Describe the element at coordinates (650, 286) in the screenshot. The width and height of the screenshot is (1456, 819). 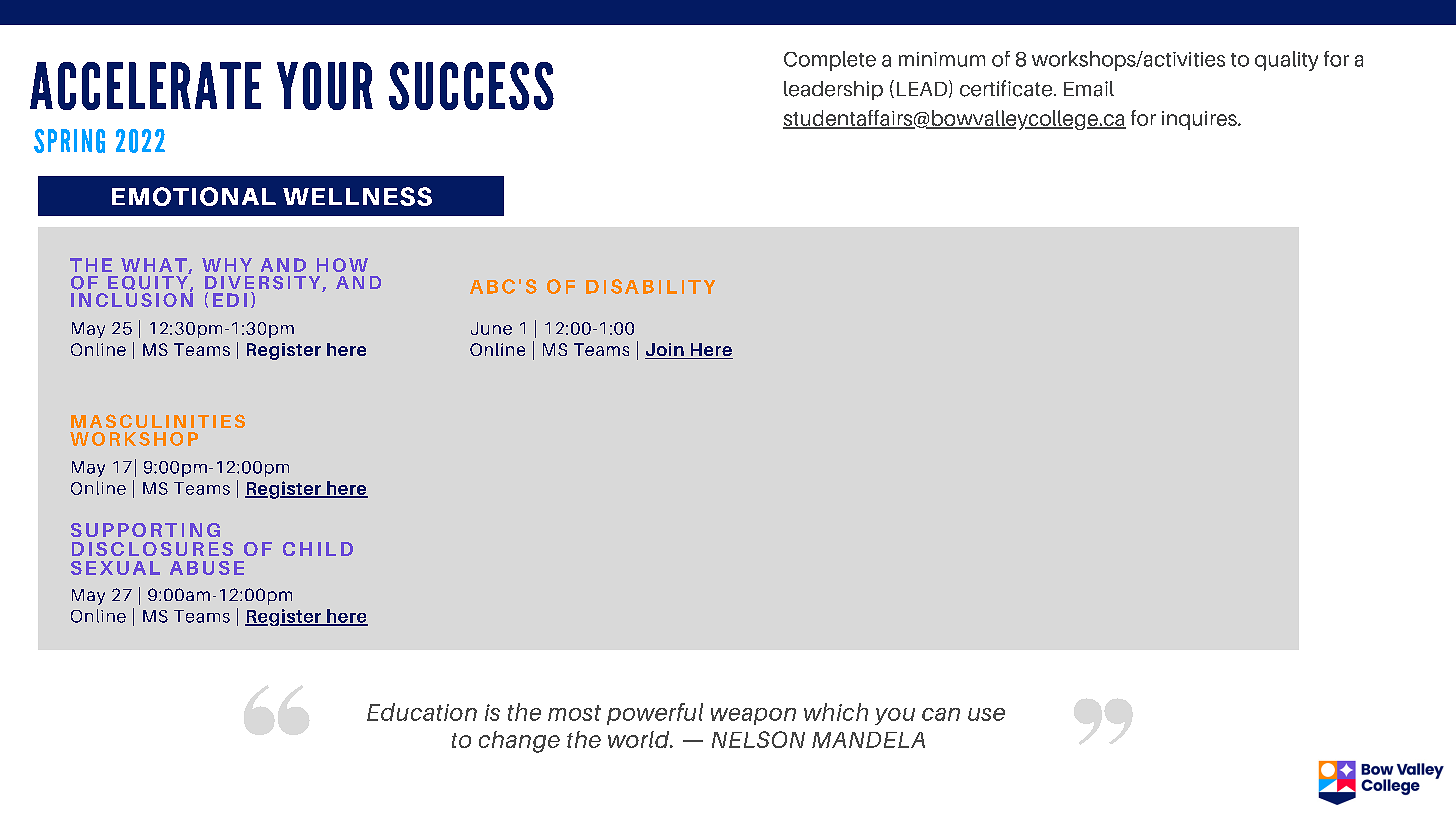
I see `DISABILITY` at that location.
